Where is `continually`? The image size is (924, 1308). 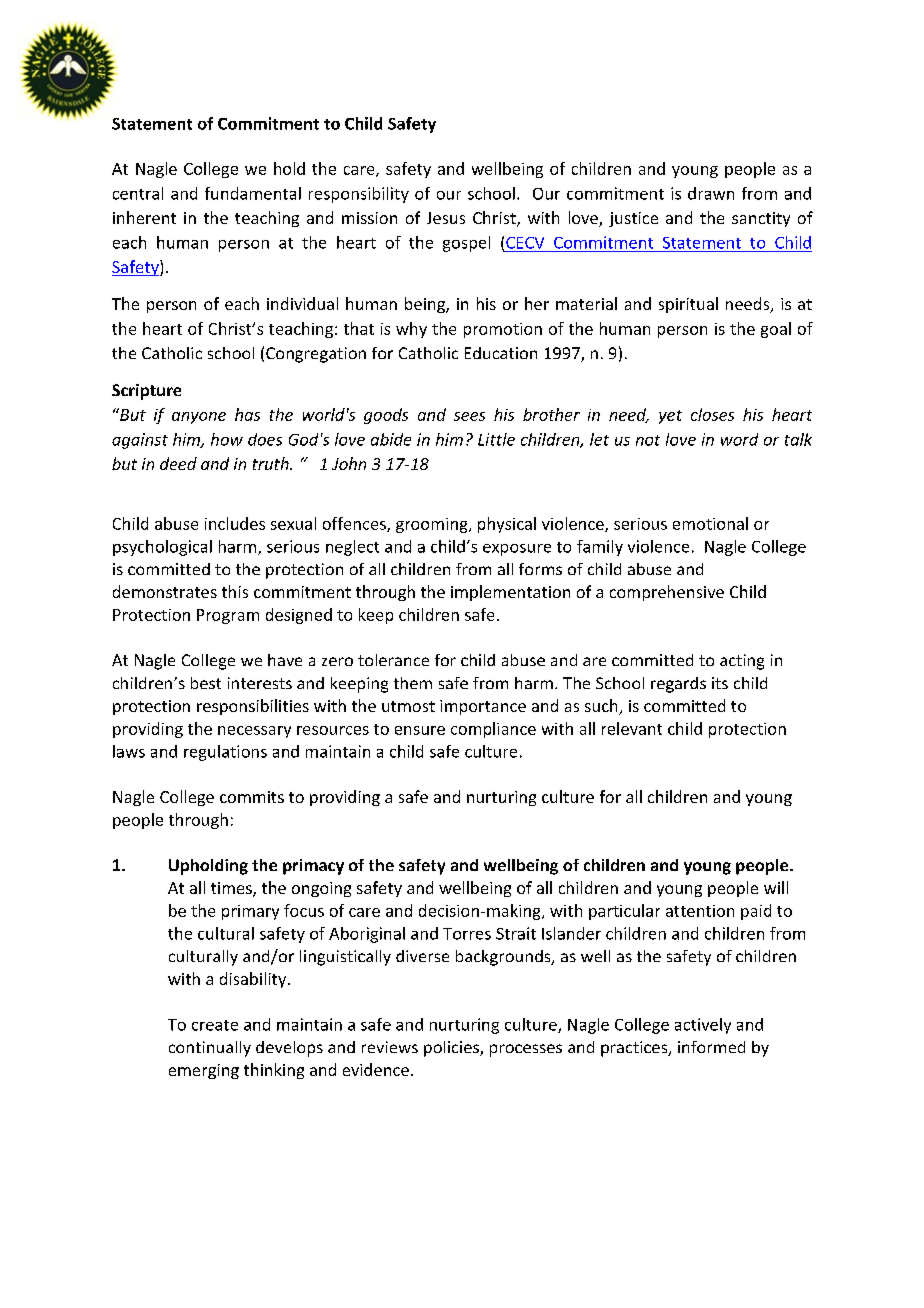 continually is located at coordinates (210, 1049).
